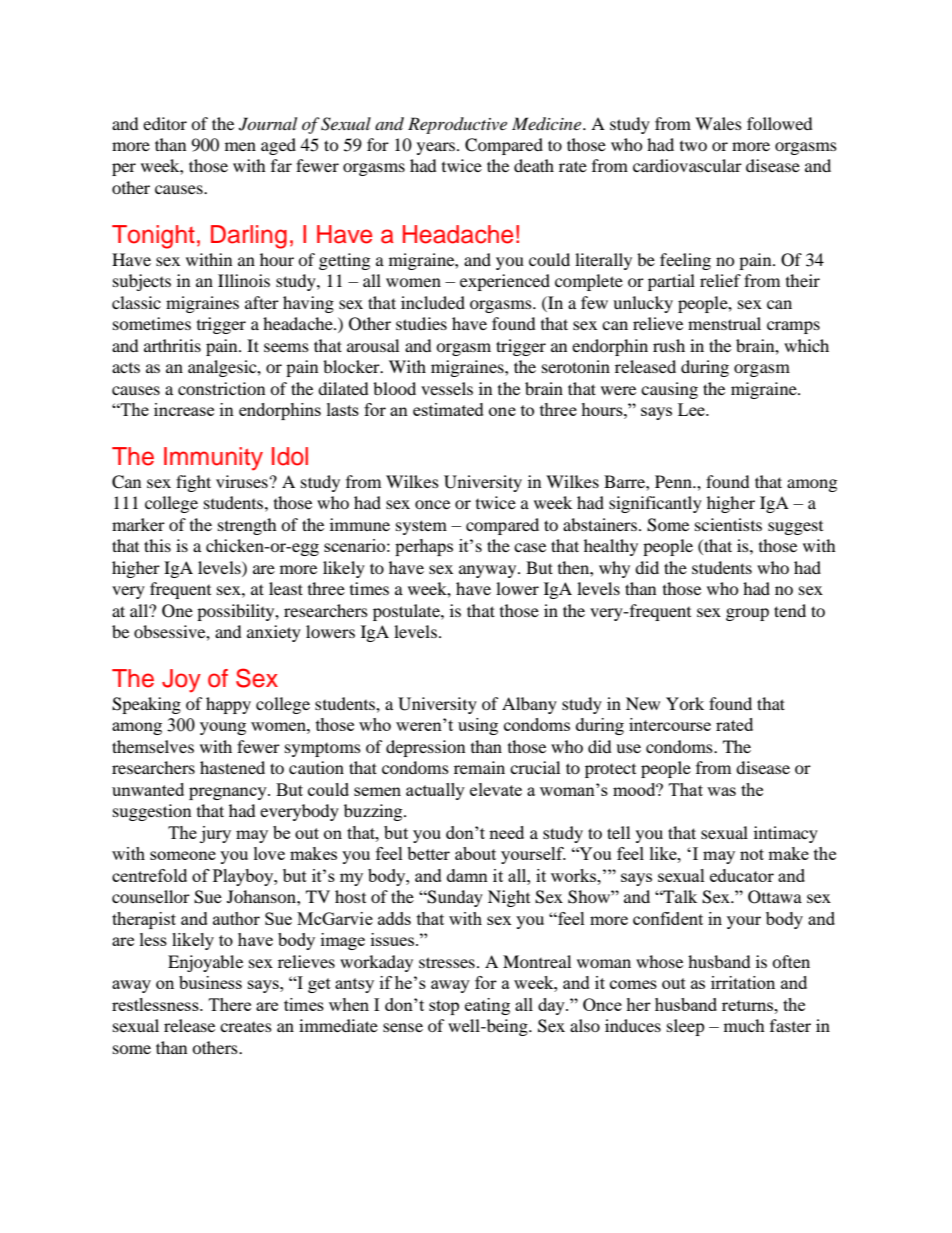 The height and width of the screenshot is (1233, 952). Describe the element at coordinates (437, 148) in the screenshot. I see `years` at that location.
